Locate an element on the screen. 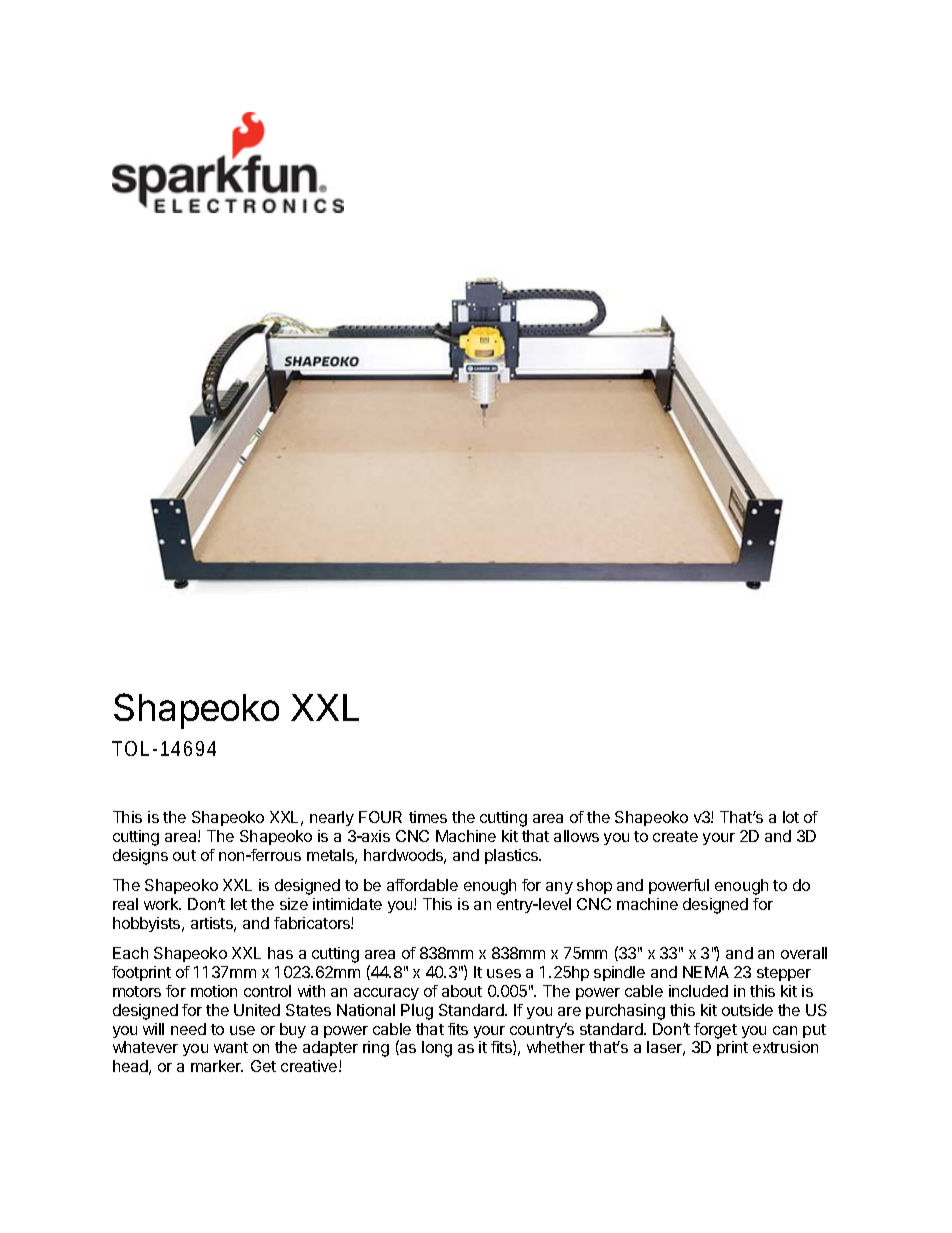 The height and width of the screenshot is (1233, 952). shop is located at coordinates (594, 886).
